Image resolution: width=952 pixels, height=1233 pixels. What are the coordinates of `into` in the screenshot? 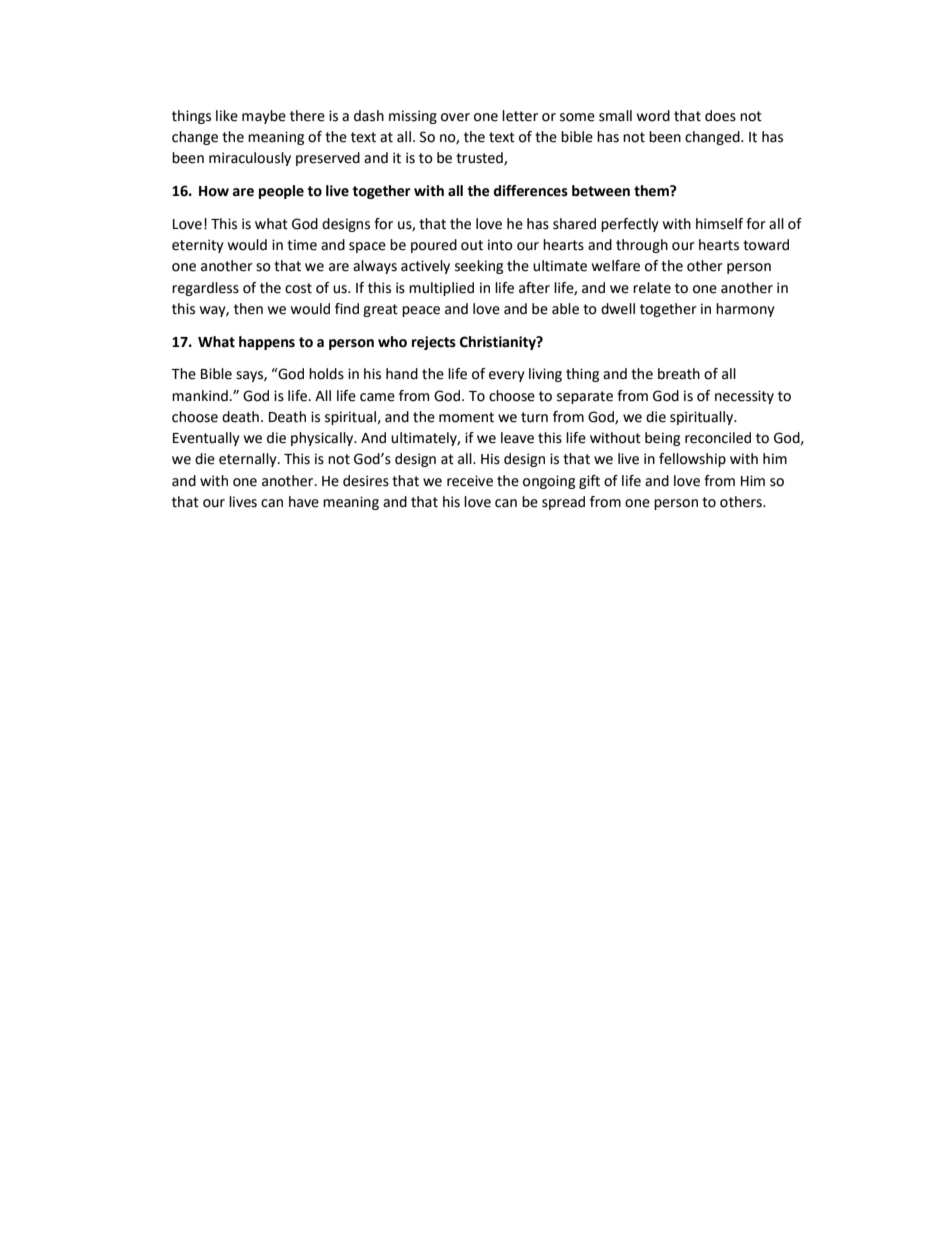 It's located at (500, 245).
